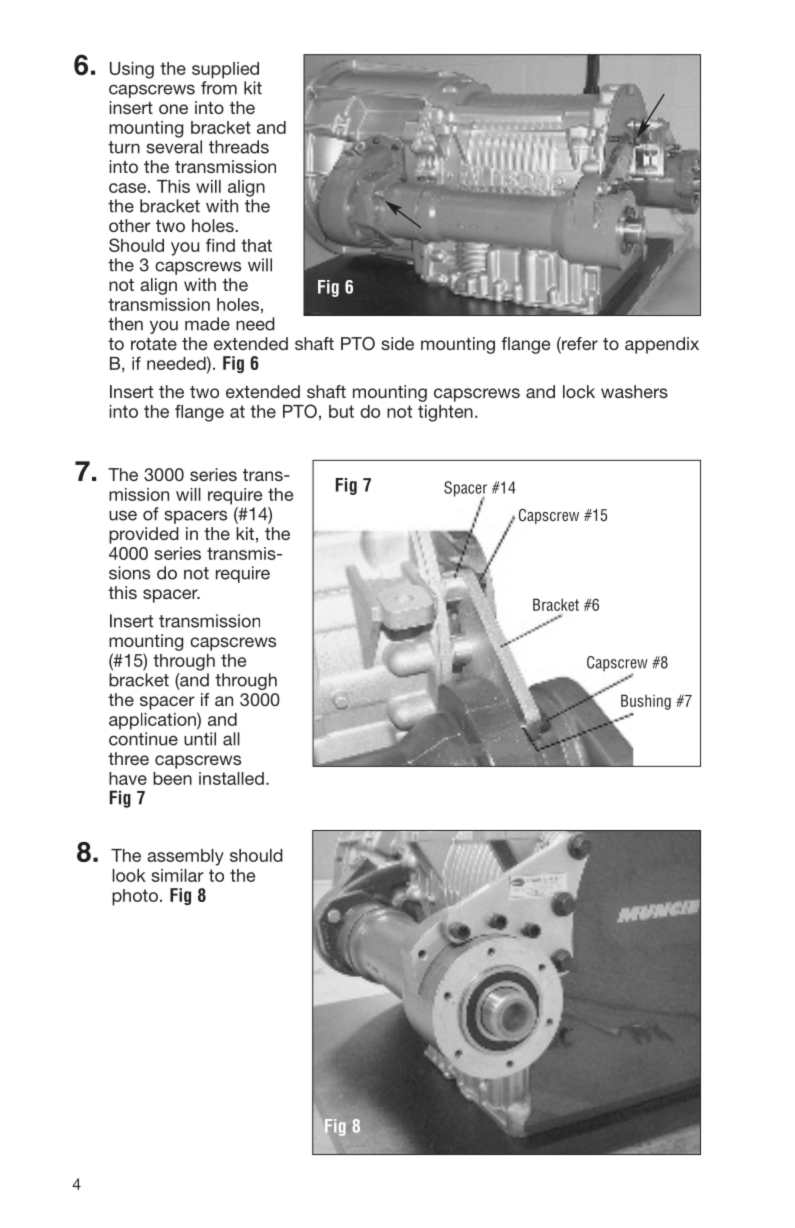 This page has height=1228, width=795. What do you see at coordinates (646, 702) in the page?
I see `Bushing` at bounding box center [646, 702].
